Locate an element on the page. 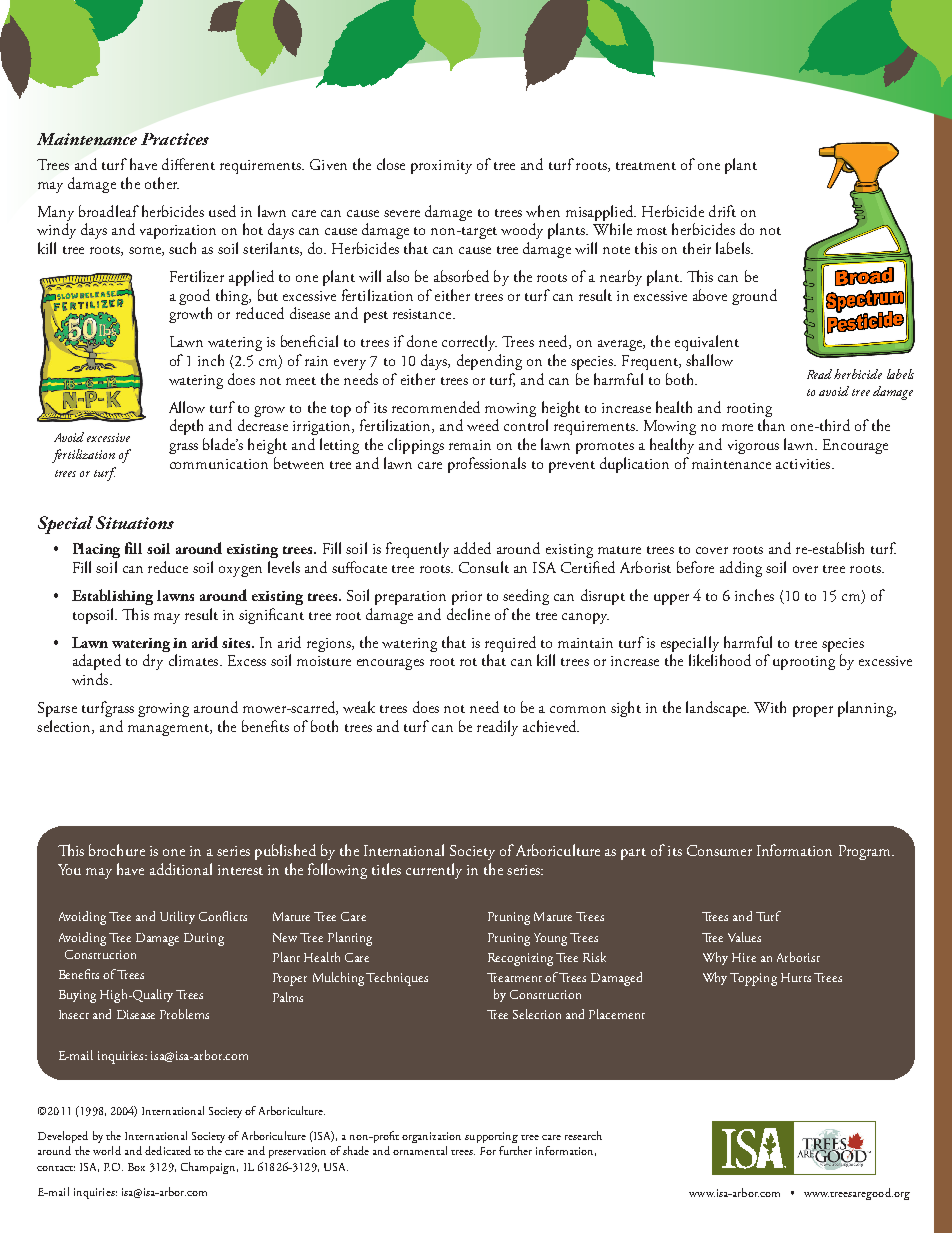 The height and width of the image is (1233, 952). dedicated is located at coordinates (168, 1150).
